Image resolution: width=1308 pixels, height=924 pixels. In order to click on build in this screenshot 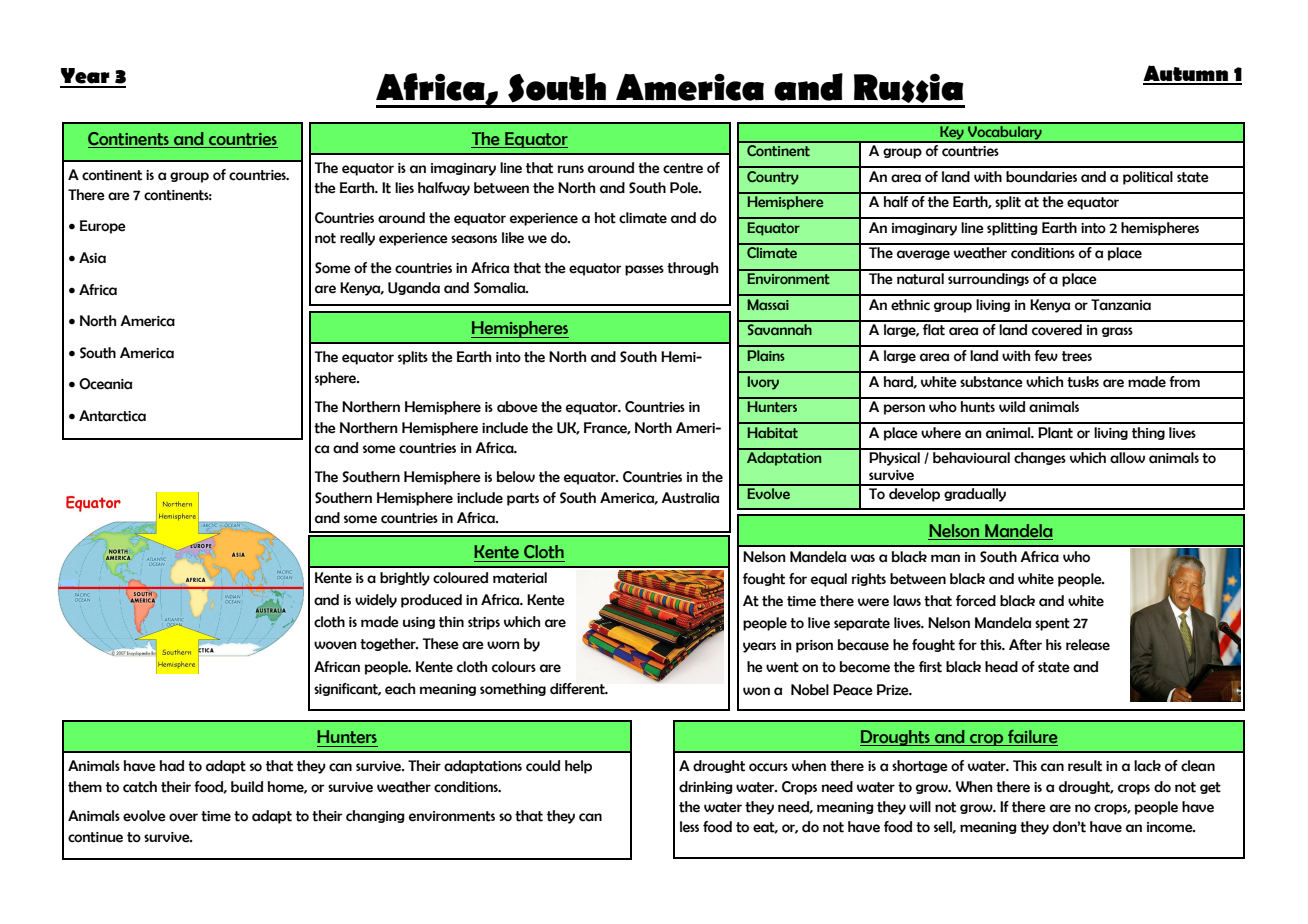, I will do `click(247, 787)`.
